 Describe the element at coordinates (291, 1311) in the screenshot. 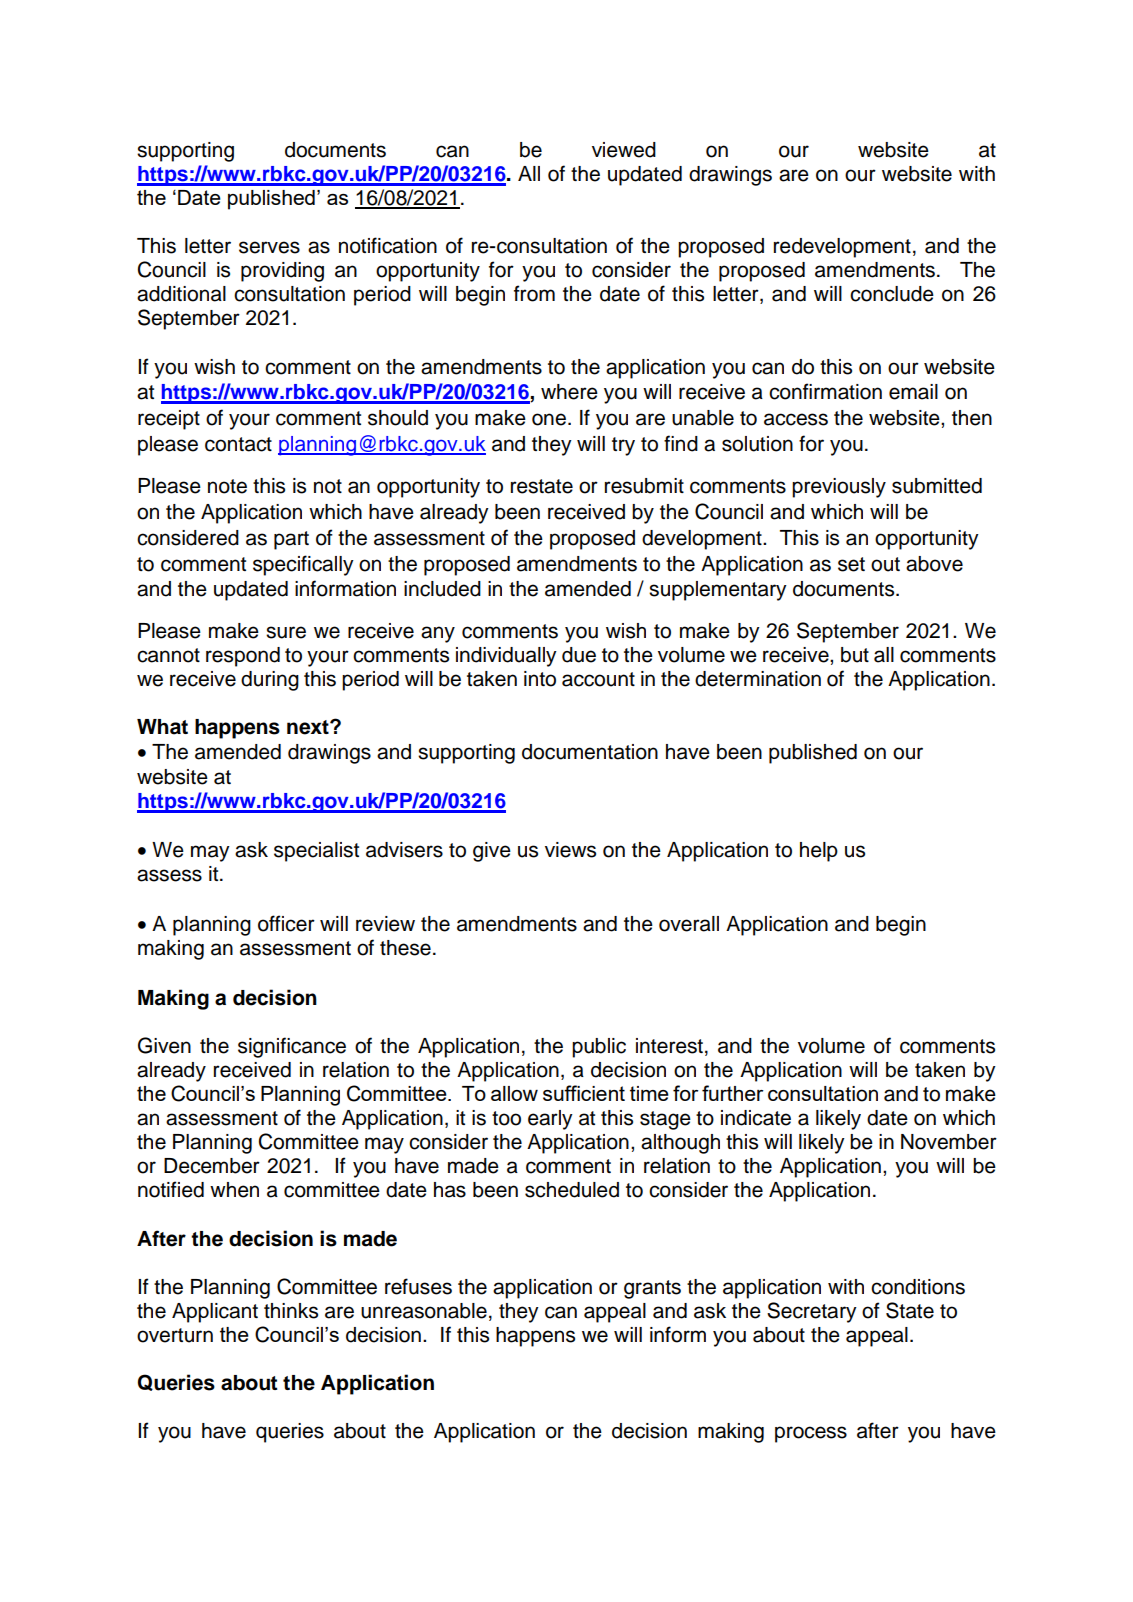

I see `thinks` at that location.
